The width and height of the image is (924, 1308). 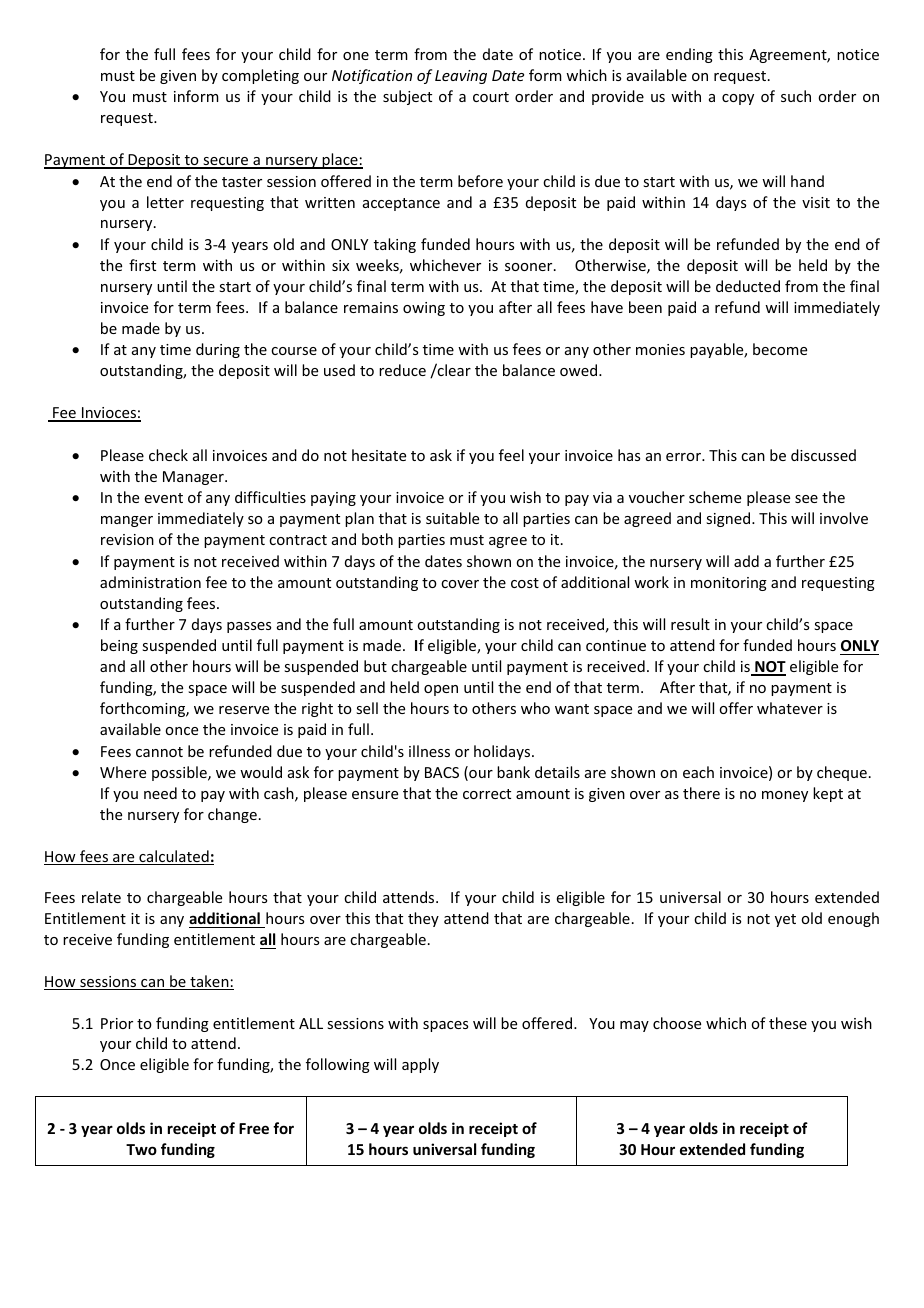 I want to click on correct, so click(x=487, y=794).
